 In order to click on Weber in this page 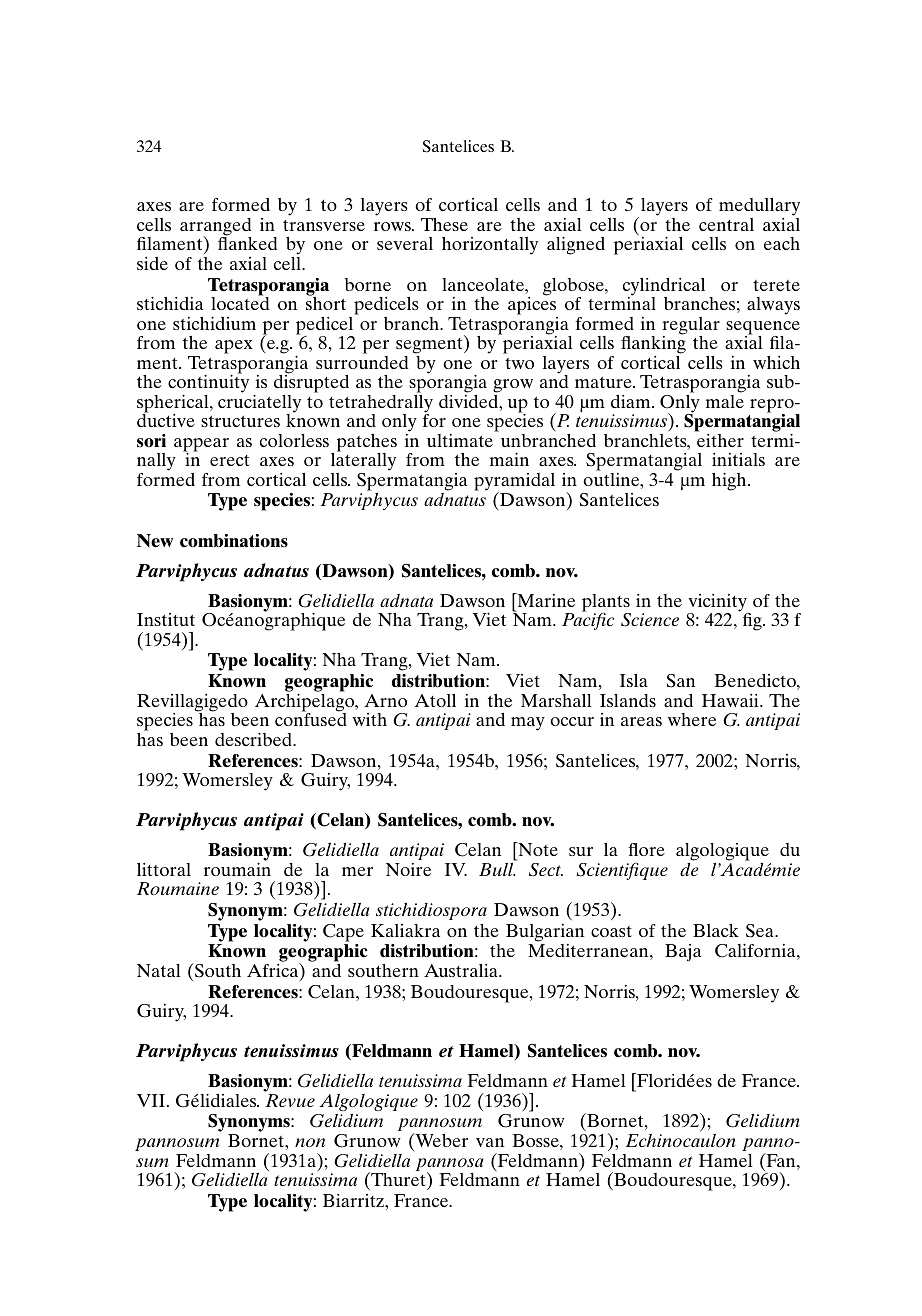, I will do `click(440, 1140)`.
